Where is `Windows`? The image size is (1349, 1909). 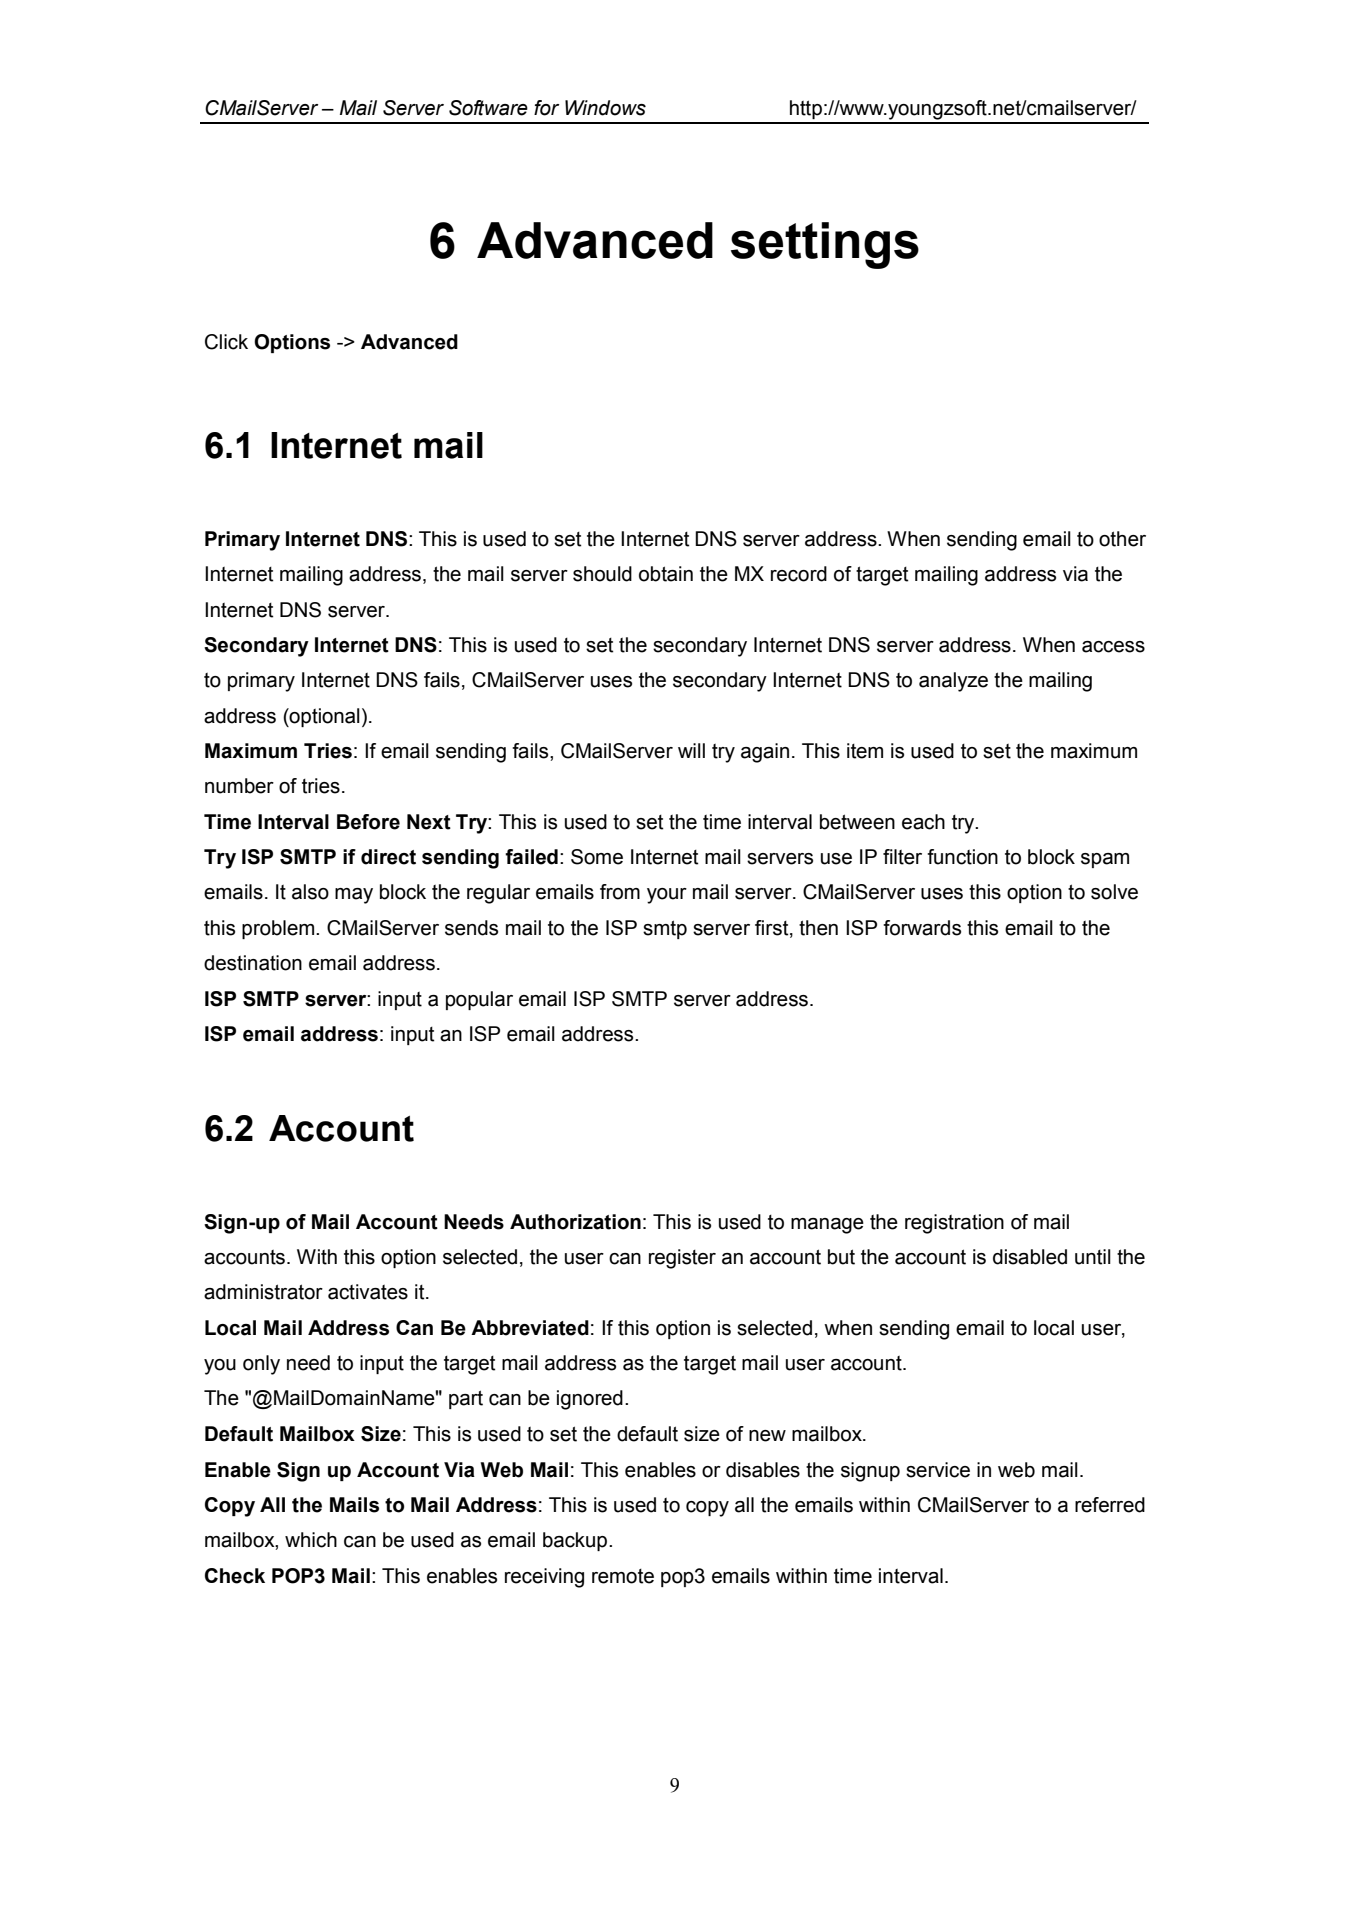
Windows is located at coordinates (605, 108).
